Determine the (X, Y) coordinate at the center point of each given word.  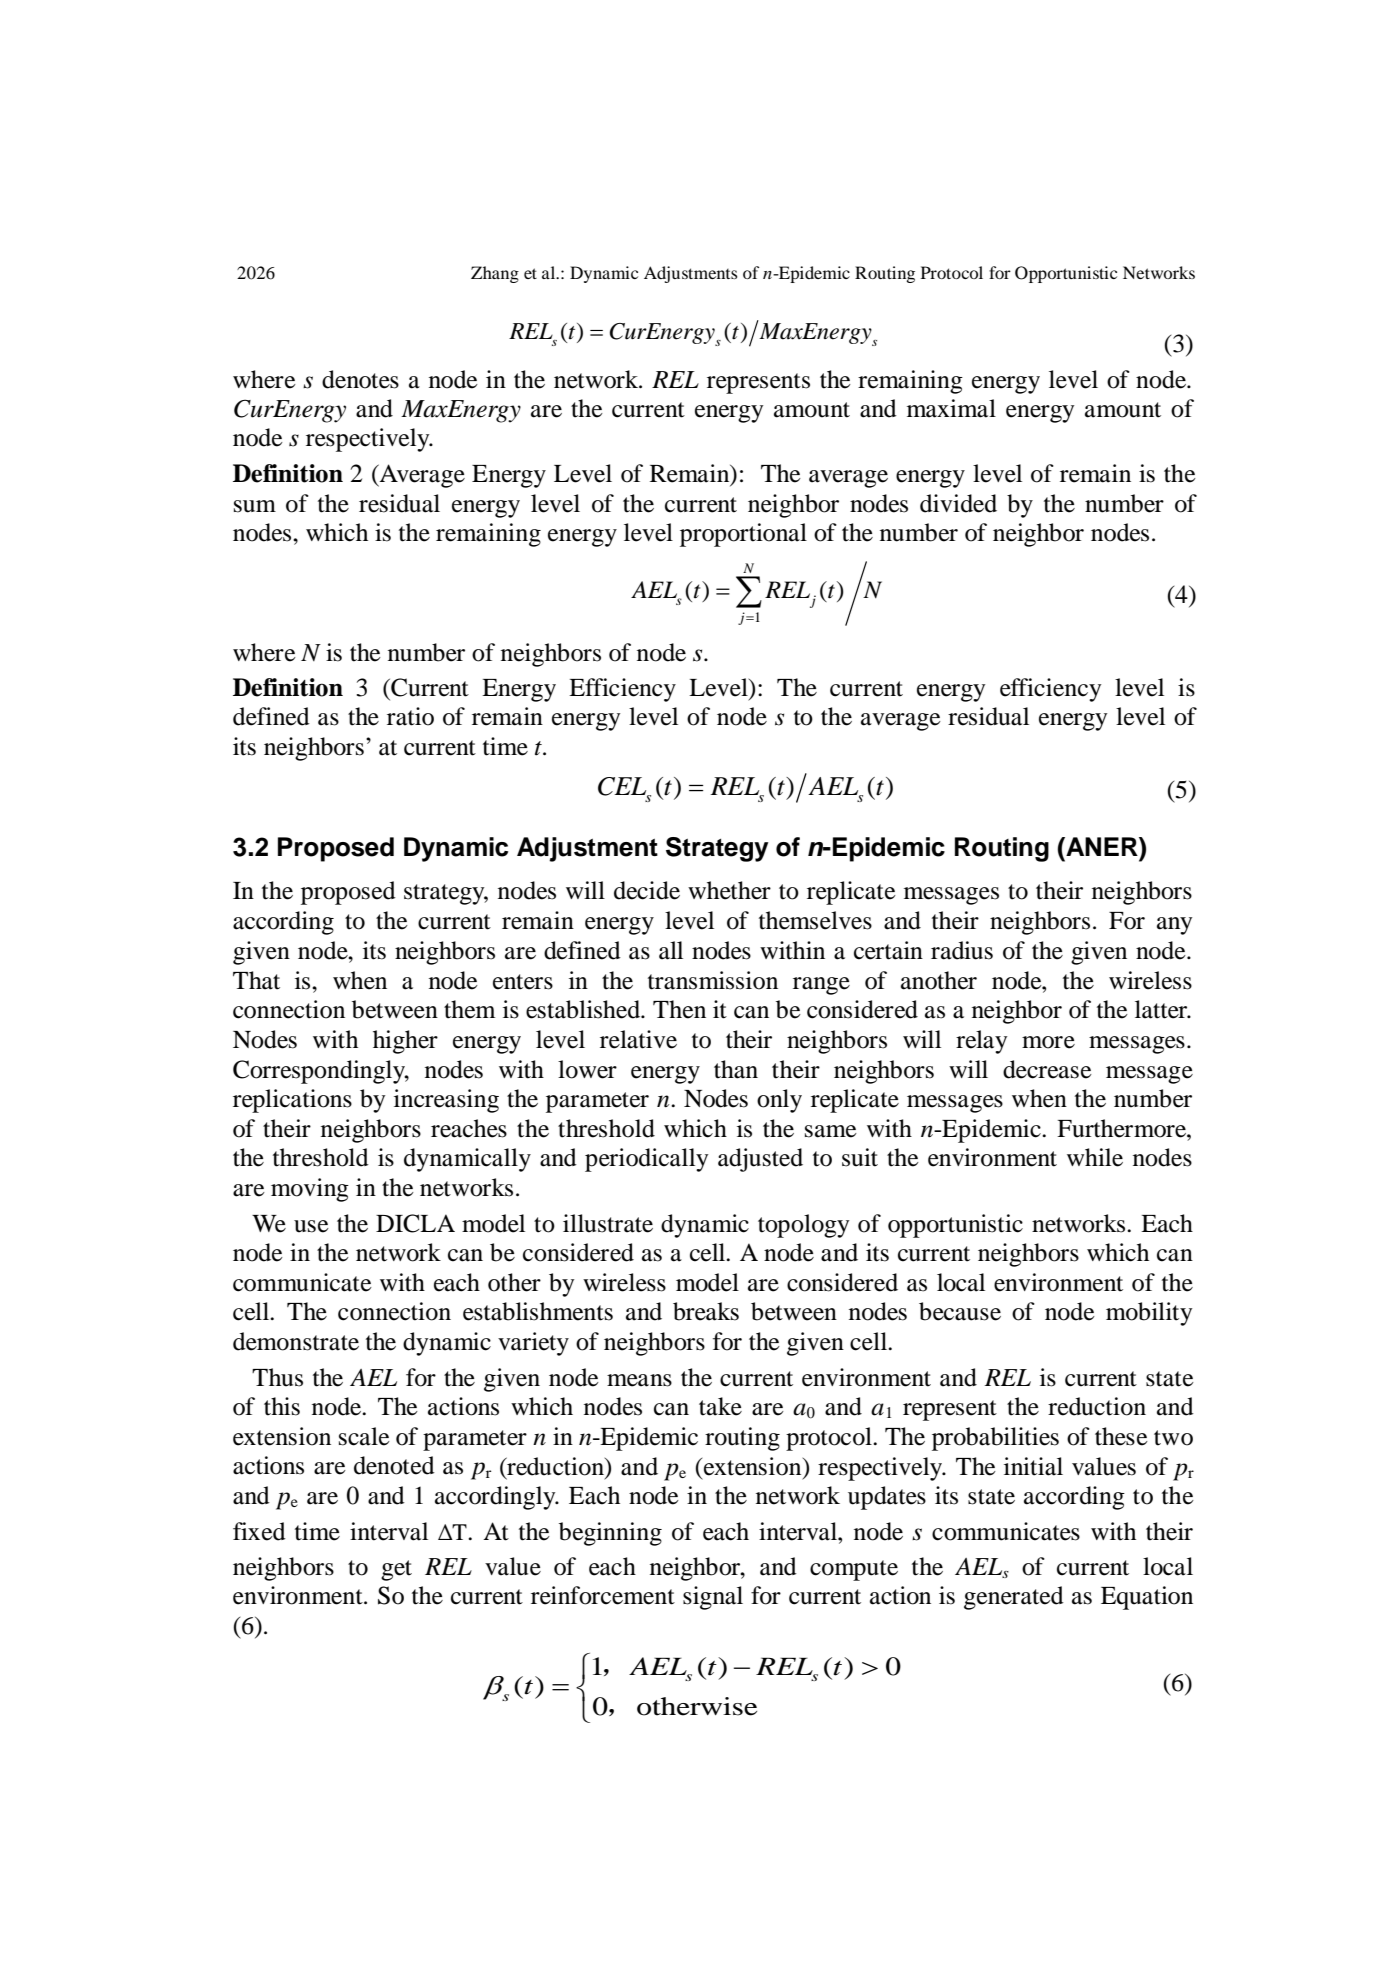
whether (729, 890)
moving (310, 1190)
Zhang (495, 274)
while (1095, 1157)
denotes (360, 379)
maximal (951, 408)
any (1174, 926)
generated (1014, 1598)
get (396, 1570)
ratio (410, 716)
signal (713, 1598)
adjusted (760, 1160)
